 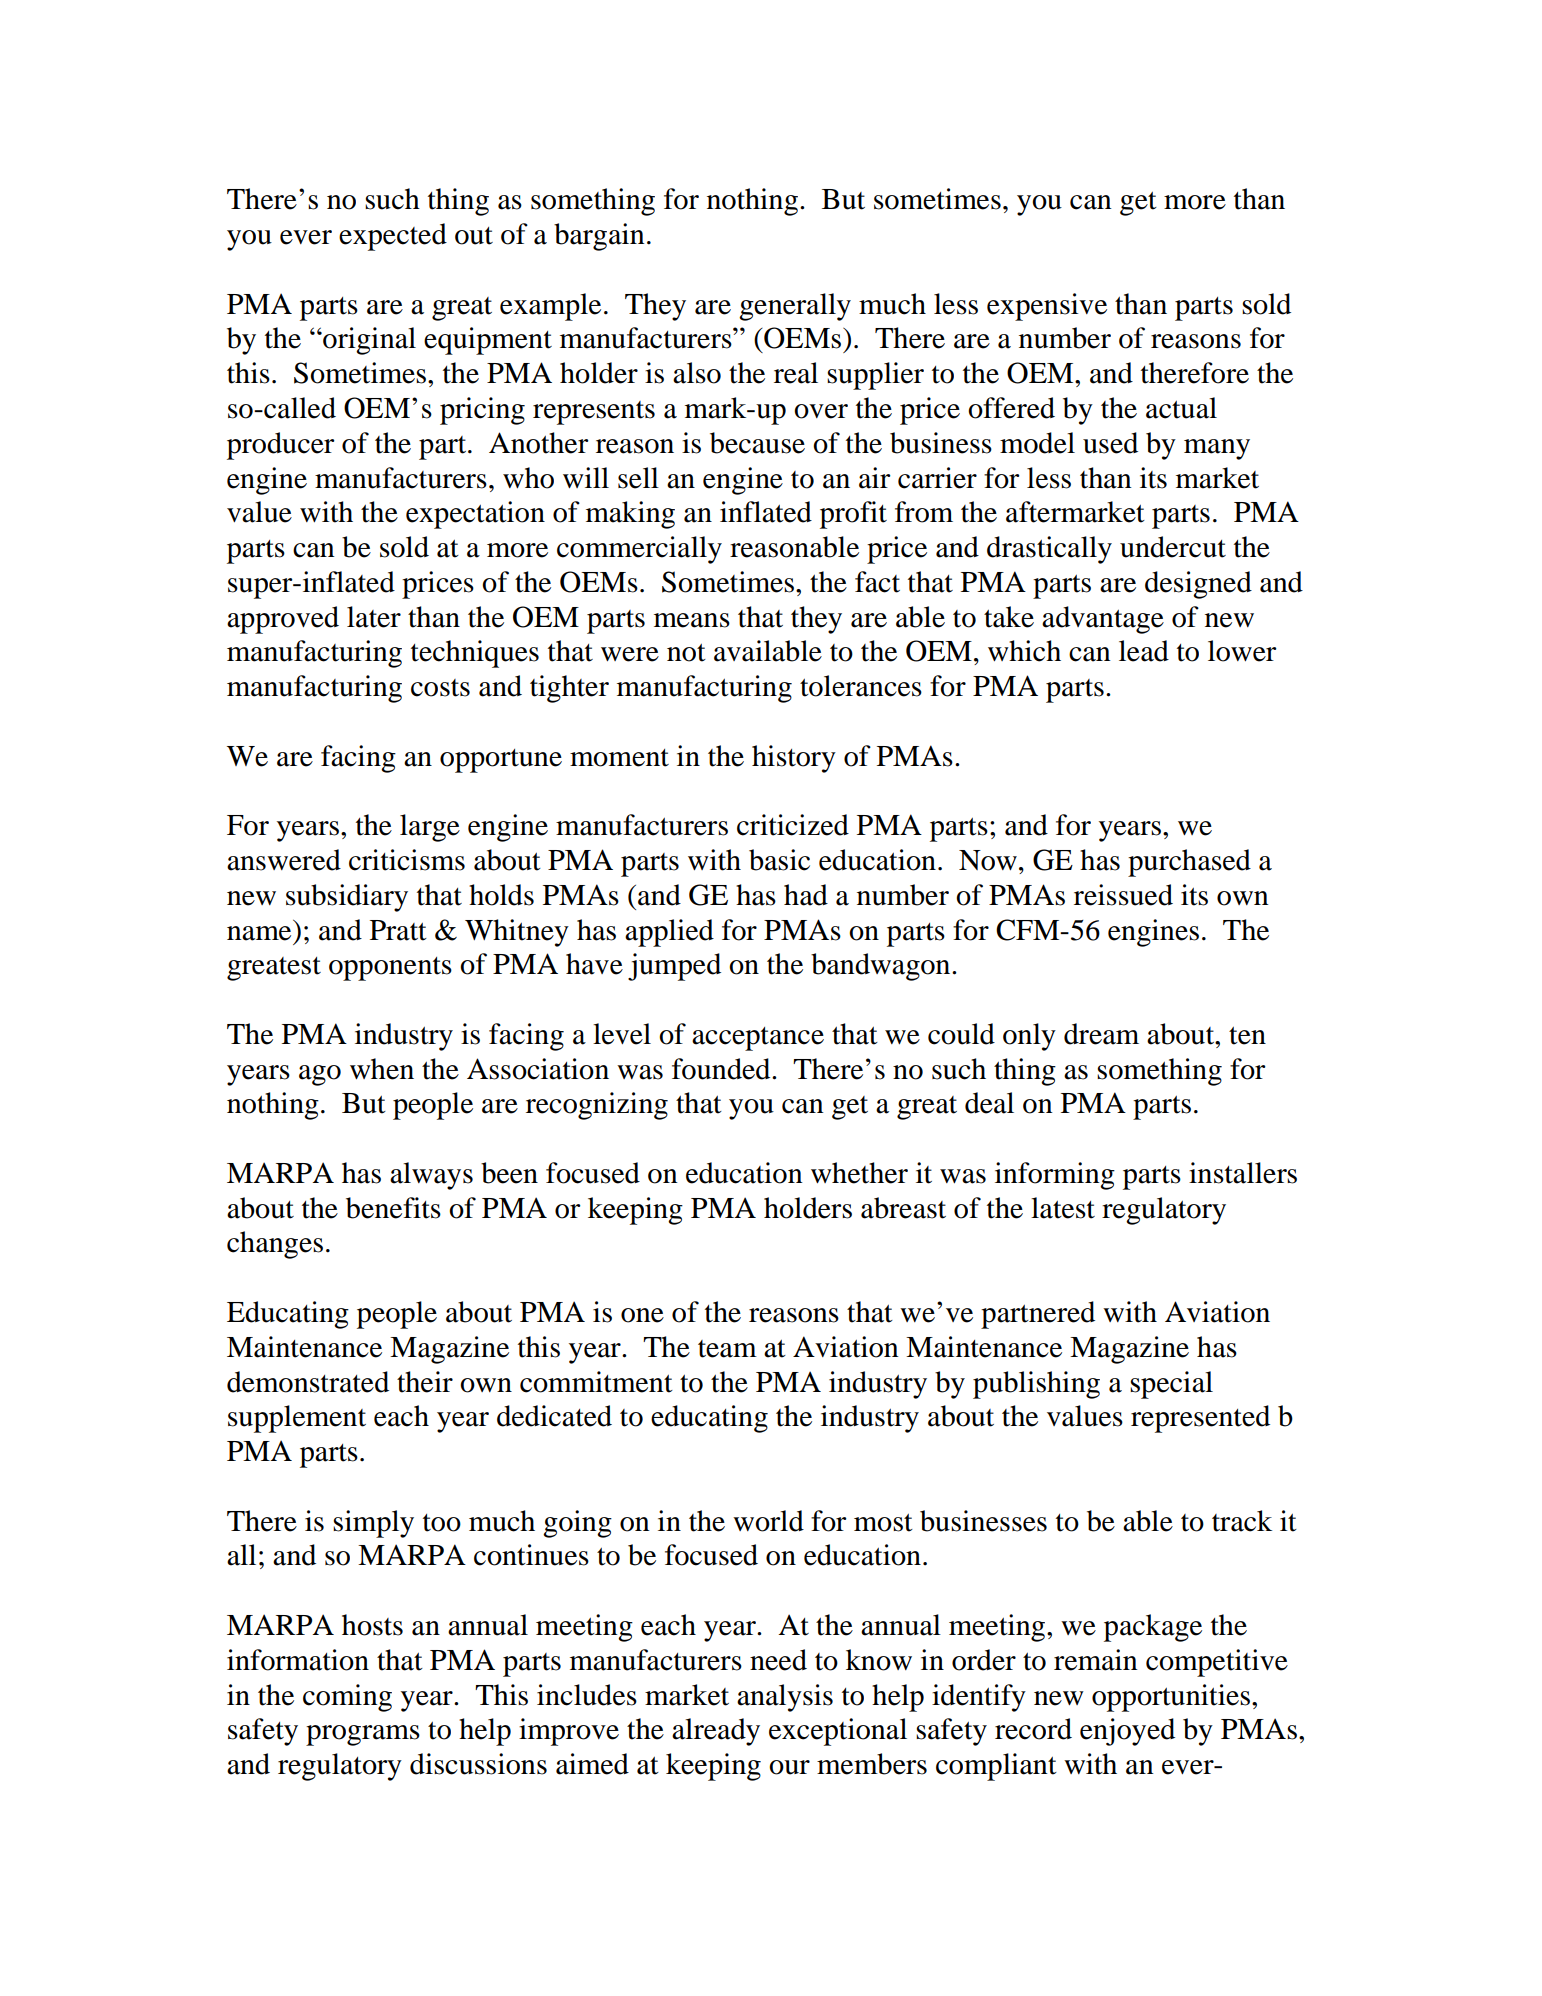 What do you see at coordinates (390, 969) in the document?
I see `opponents` at bounding box center [390, 969].
